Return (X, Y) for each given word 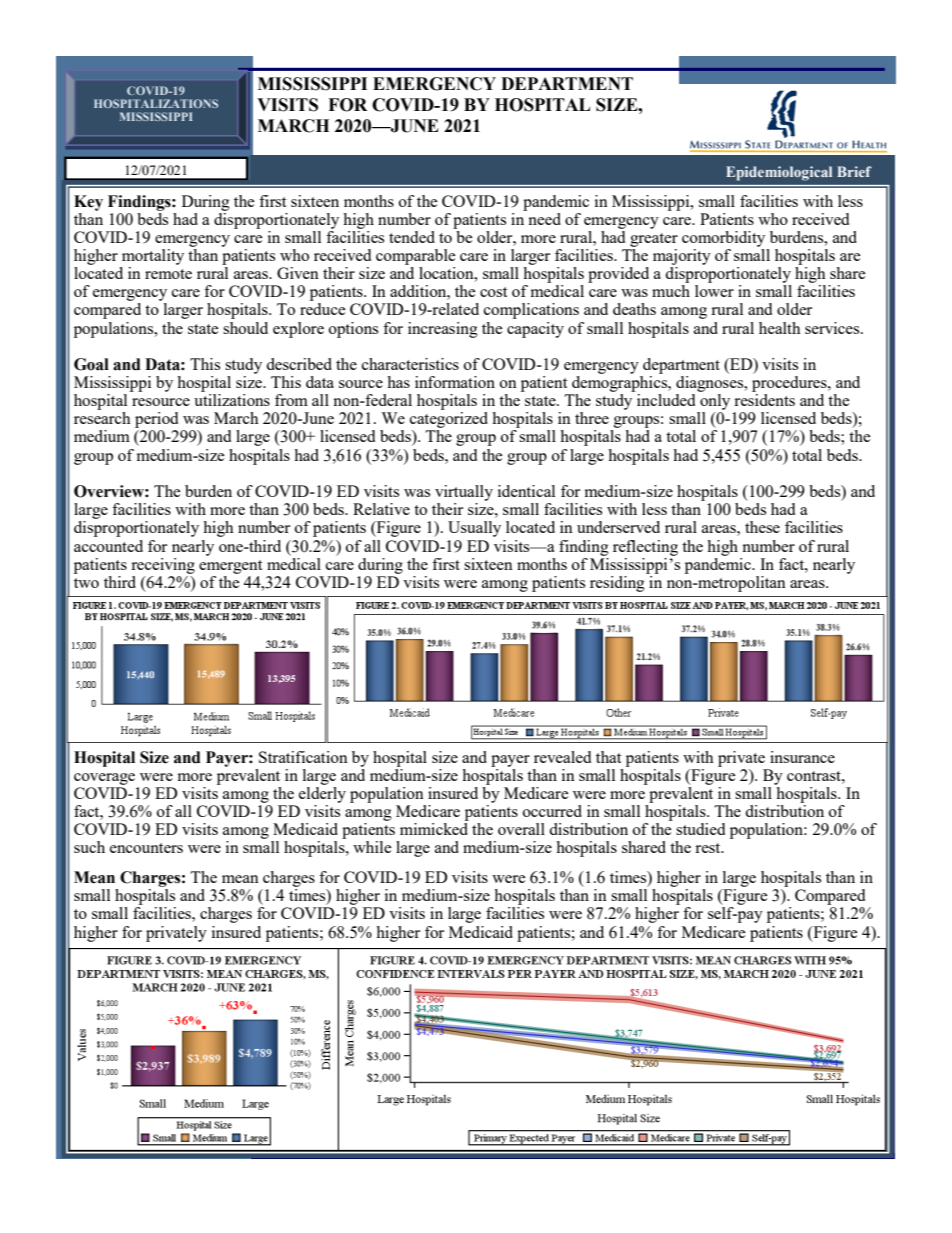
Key (88, 203)
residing (618, 582)
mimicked (434, 829)
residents (764, 400)
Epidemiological (779, 173)
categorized (449, 421)
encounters (146, 848)
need (543, 217)
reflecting (645, 548)
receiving (163, 566)
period (156, 420)
